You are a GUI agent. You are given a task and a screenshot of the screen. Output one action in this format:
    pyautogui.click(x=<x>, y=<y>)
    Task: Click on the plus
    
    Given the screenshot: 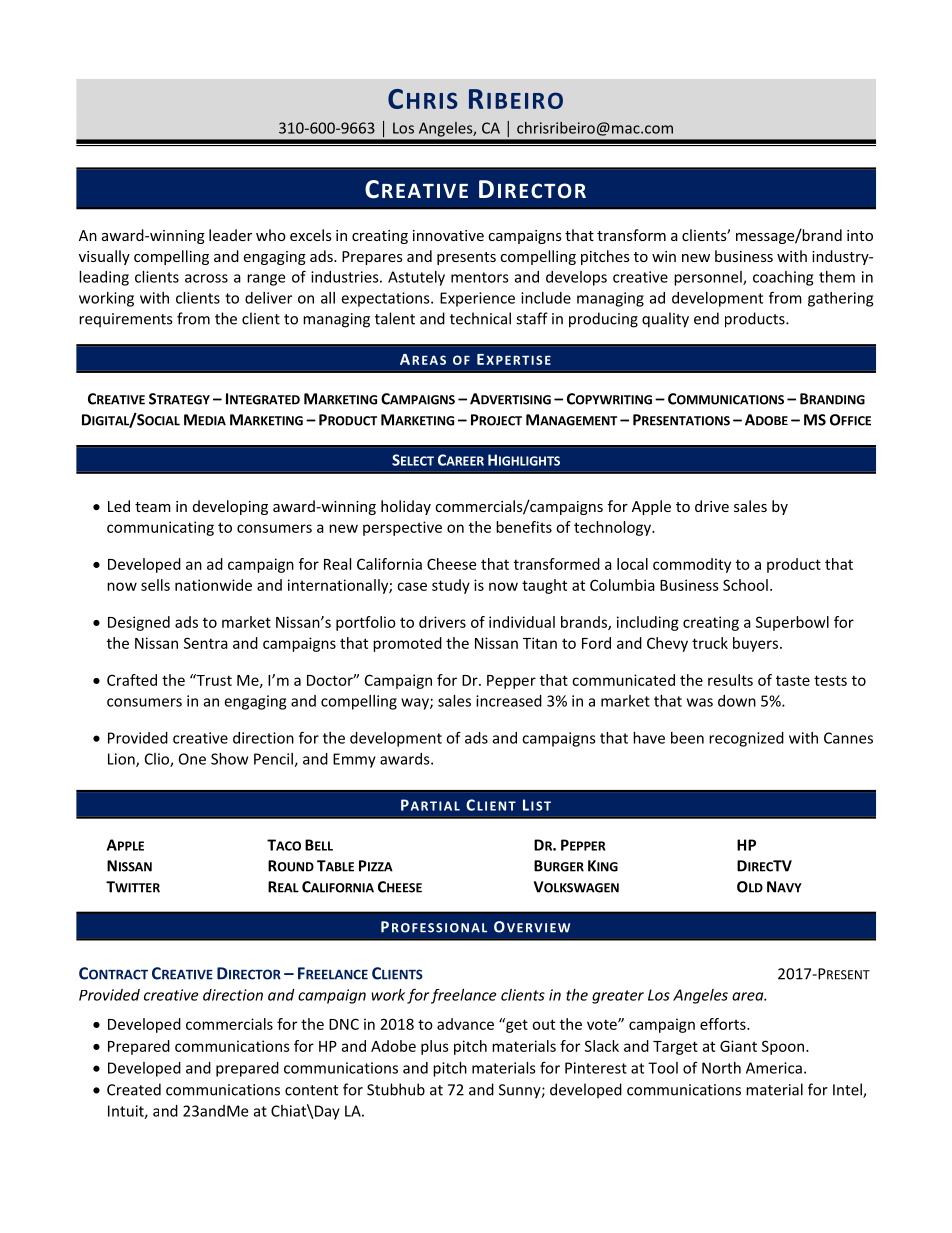 What is the action you would take?
    pyautogui.click(x=435, y=1047)
